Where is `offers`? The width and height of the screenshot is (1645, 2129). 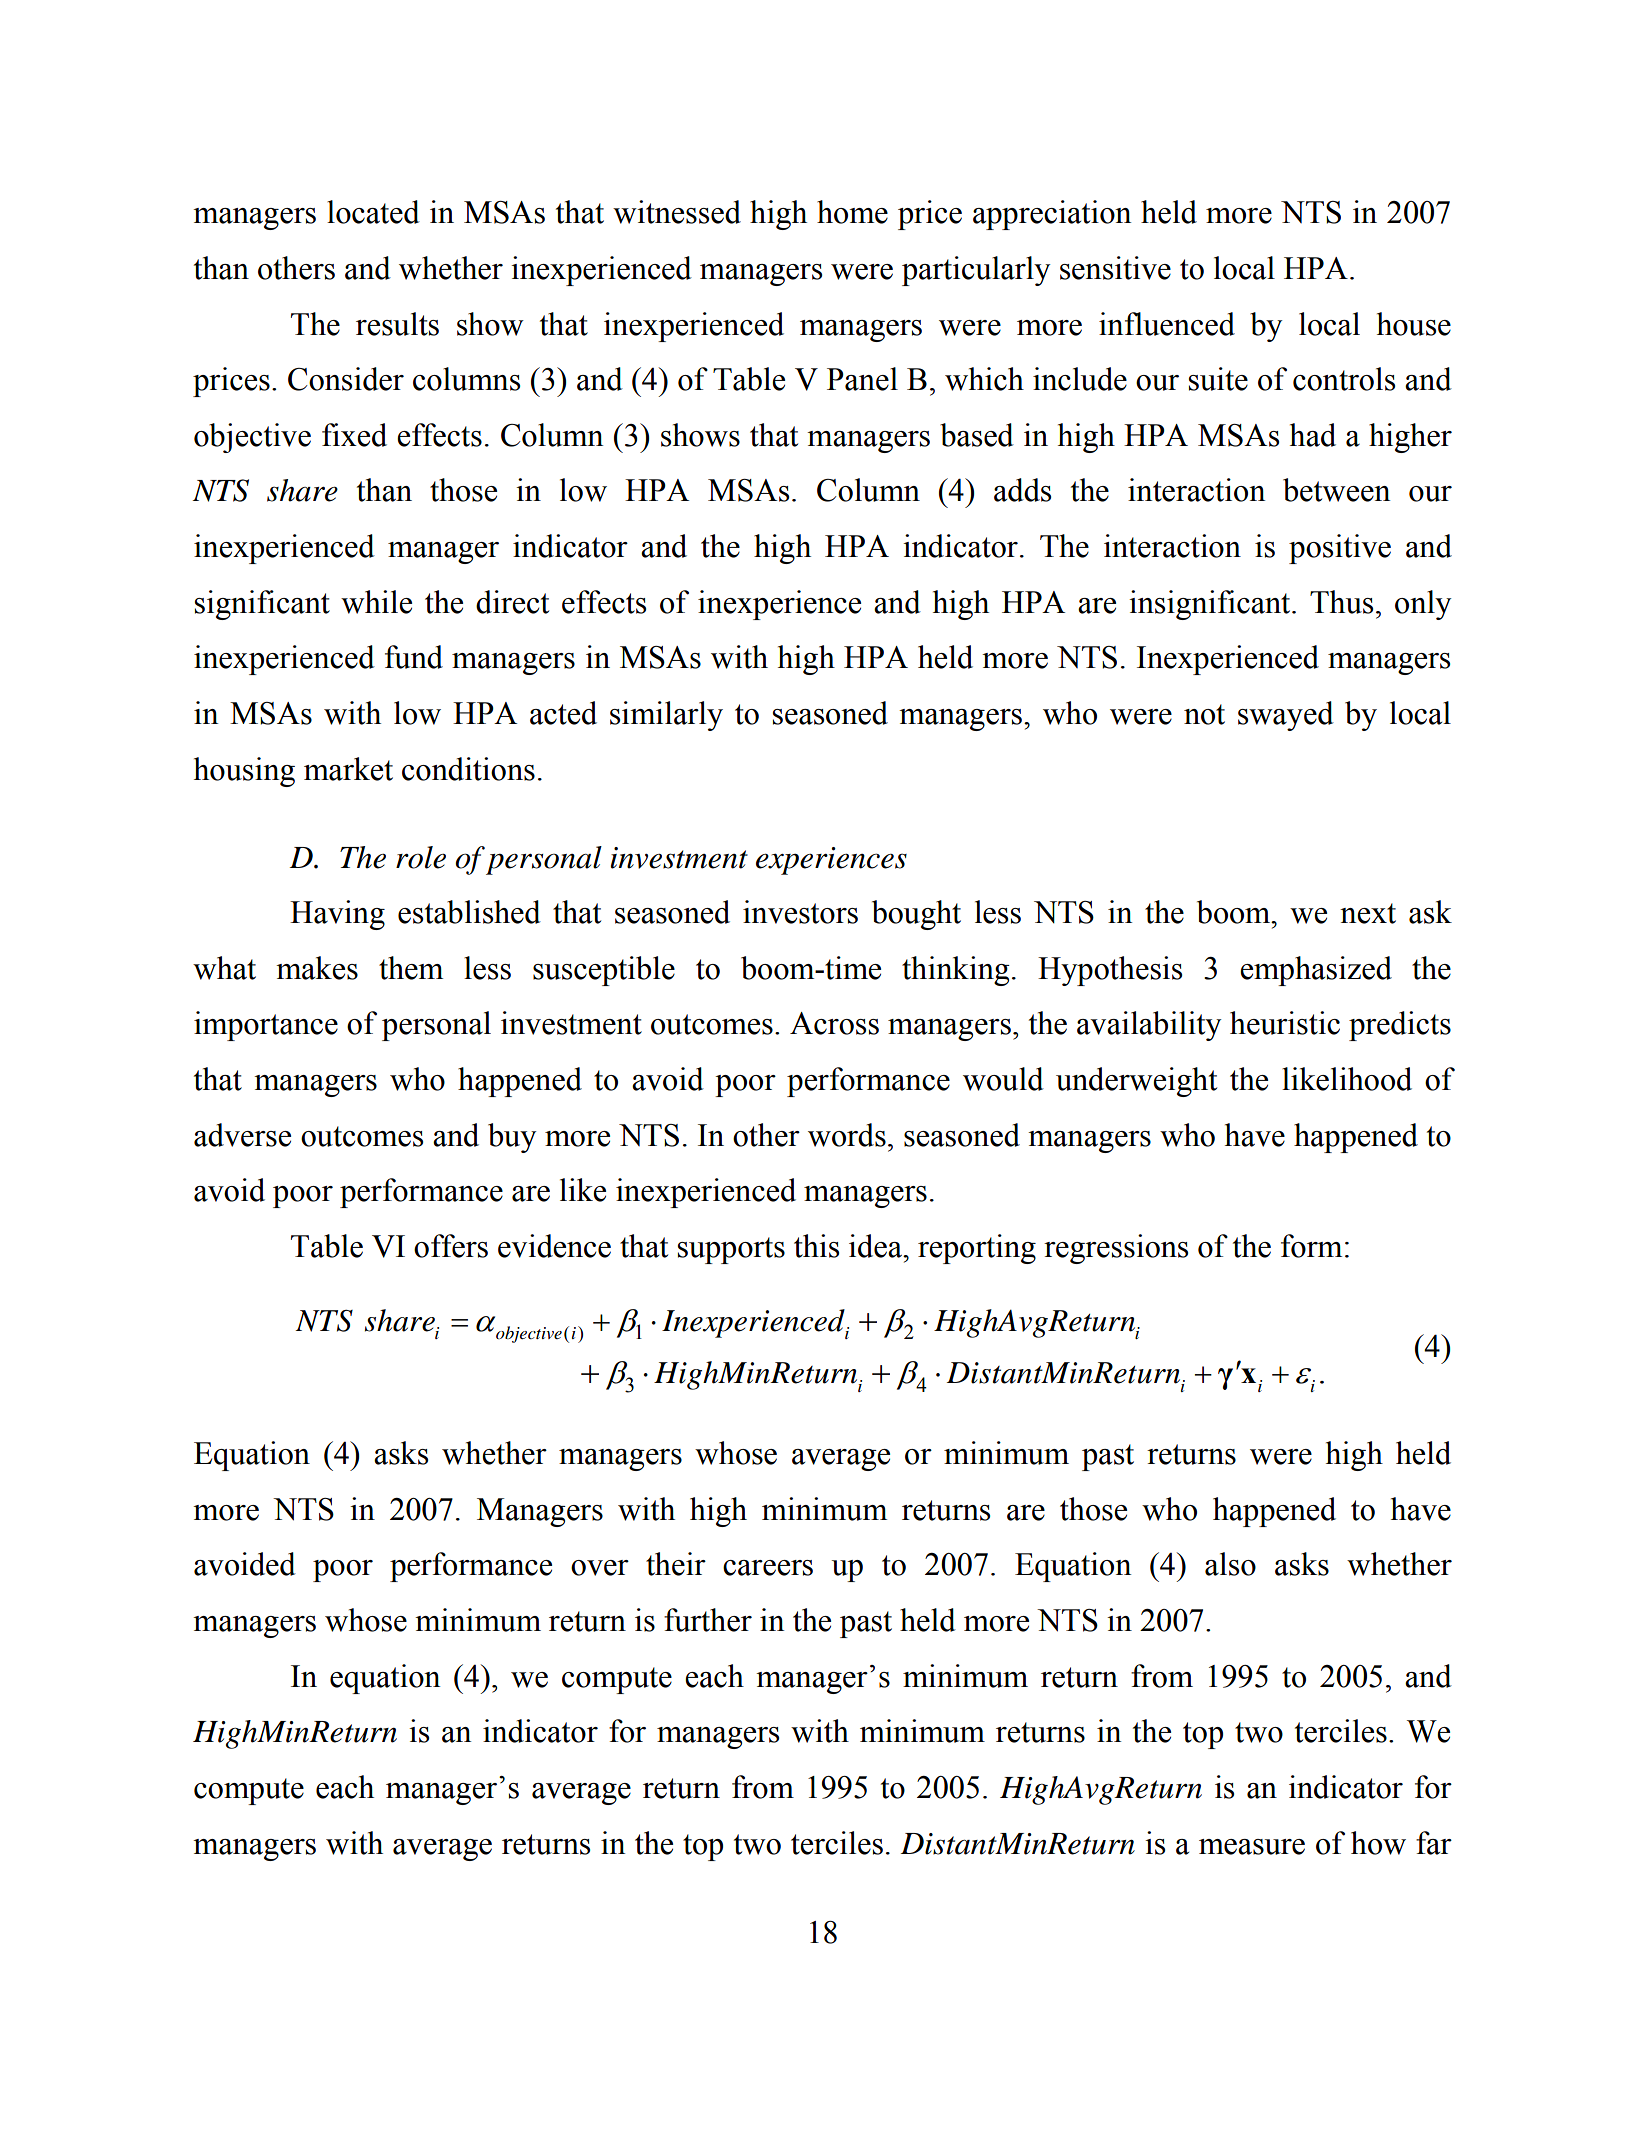
offers is located at coordinates (451, 1246).
